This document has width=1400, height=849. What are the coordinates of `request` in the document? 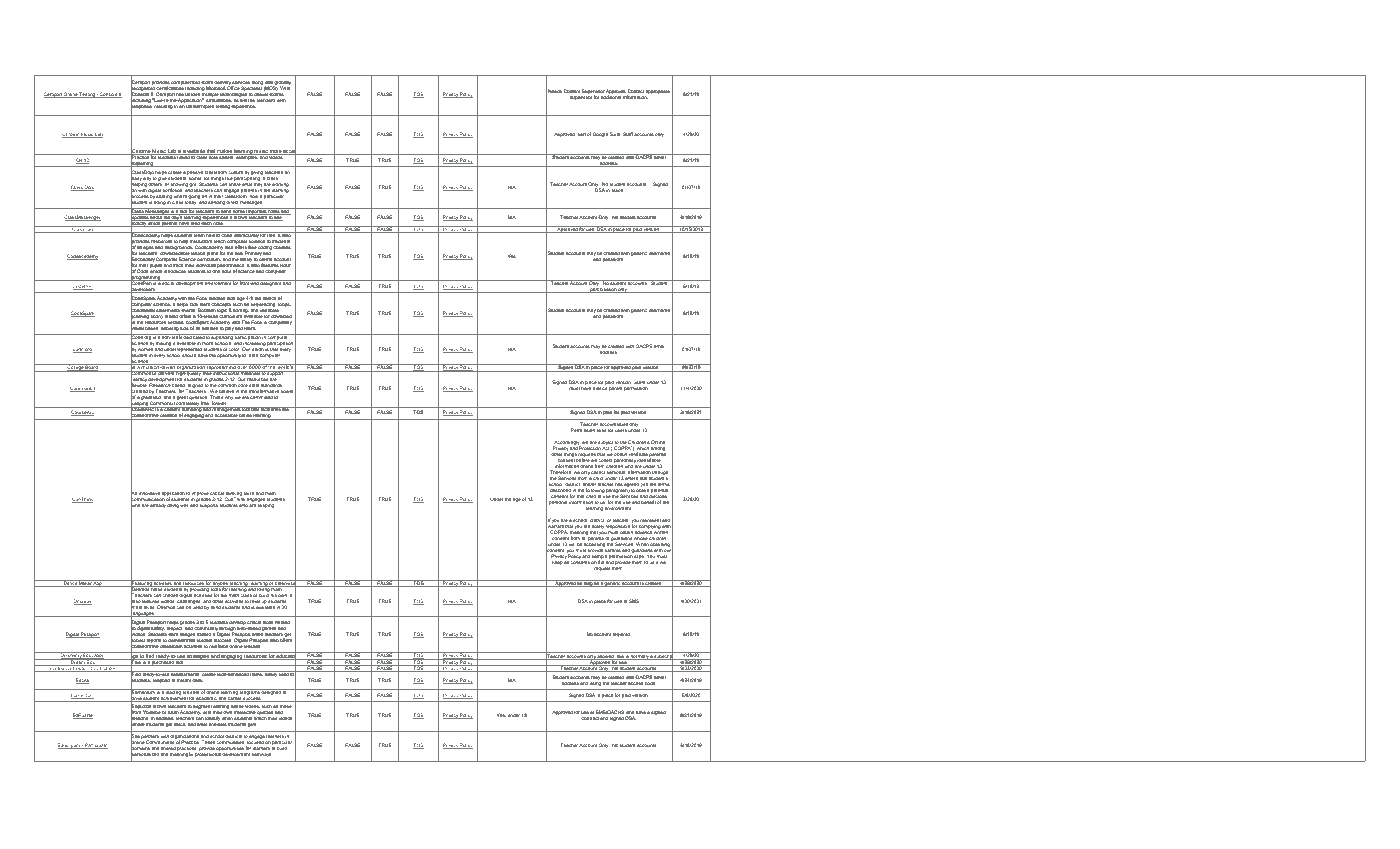 It's located at (602, 569).
